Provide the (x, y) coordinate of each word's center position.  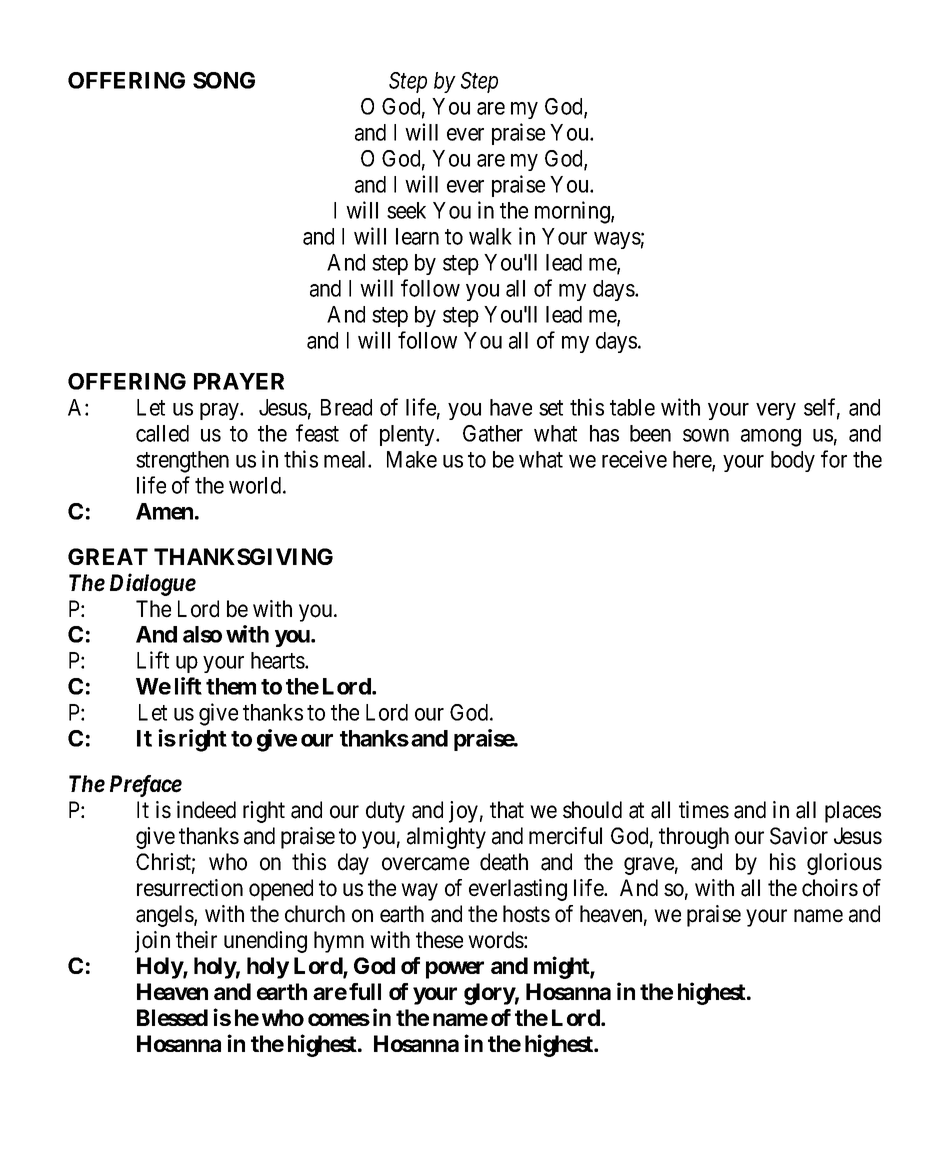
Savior (799, 836)
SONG (224, 80)
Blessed (172, 1017)
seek (406, 210)
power (455, 970)
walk (490, 236)
